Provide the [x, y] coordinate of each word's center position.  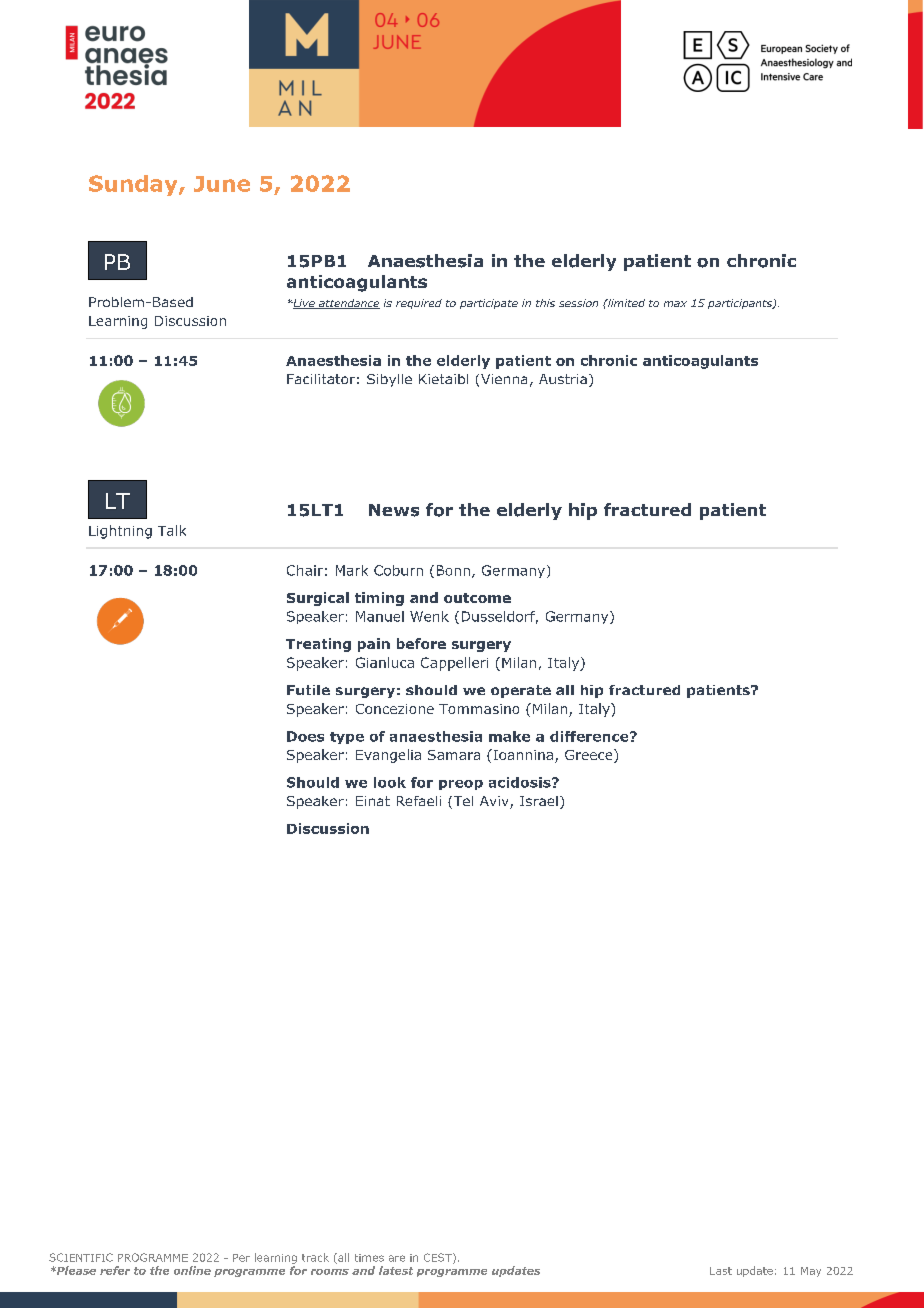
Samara [454, 755]
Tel [462, 802]
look [390, 782]
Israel [539, 801]
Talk [172, 530]
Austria [563, 379]
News [394, 510]
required [419, 304]
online [192, 1270]
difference [590, 736]
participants [741, 304]
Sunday [134, 185]
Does [305, 736]
